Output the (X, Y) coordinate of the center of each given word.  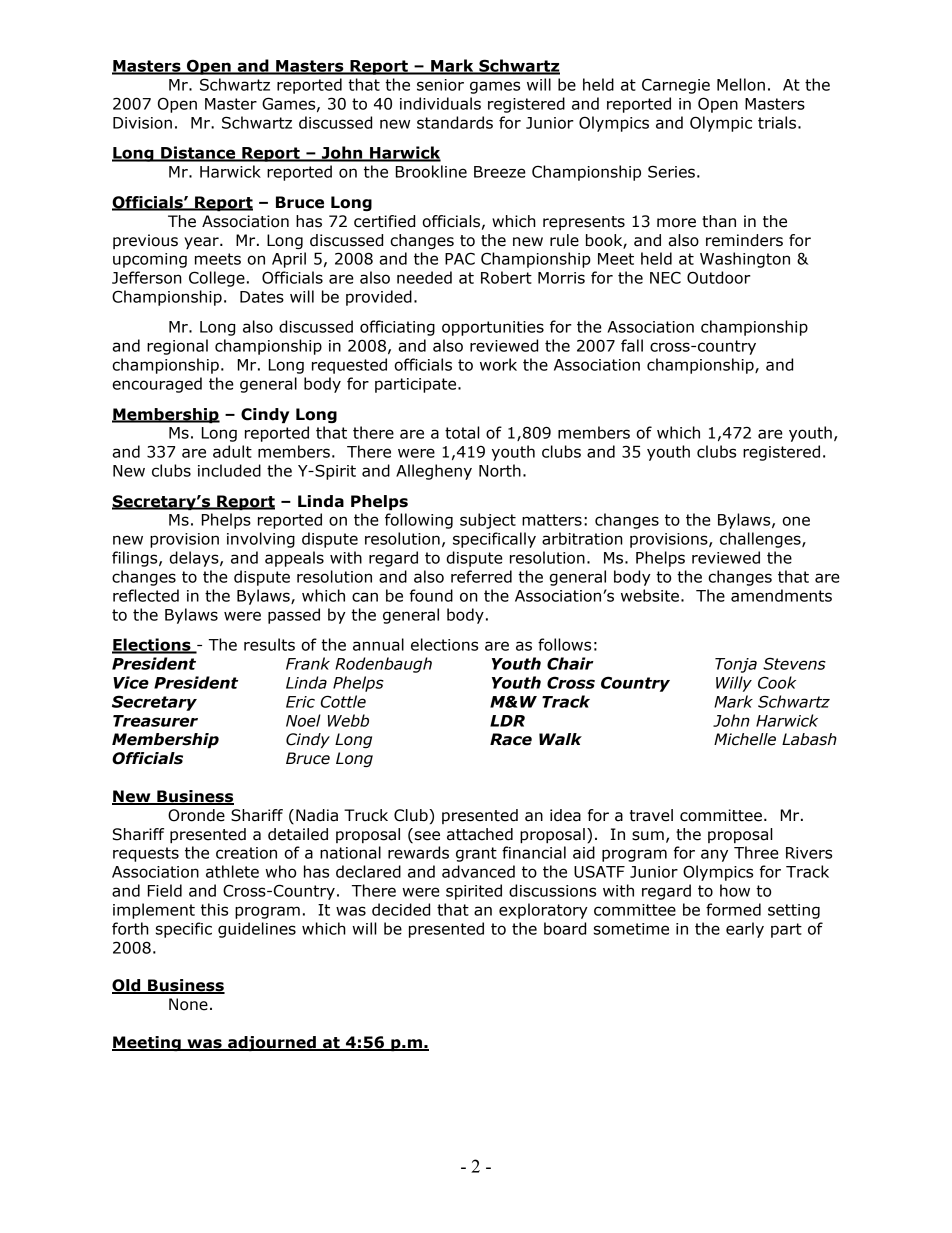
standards (455, 122)
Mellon (741, 84)
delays (195, 559)
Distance (198, 153)
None (188, 1004)
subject (488, 521)
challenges (761, 540)
